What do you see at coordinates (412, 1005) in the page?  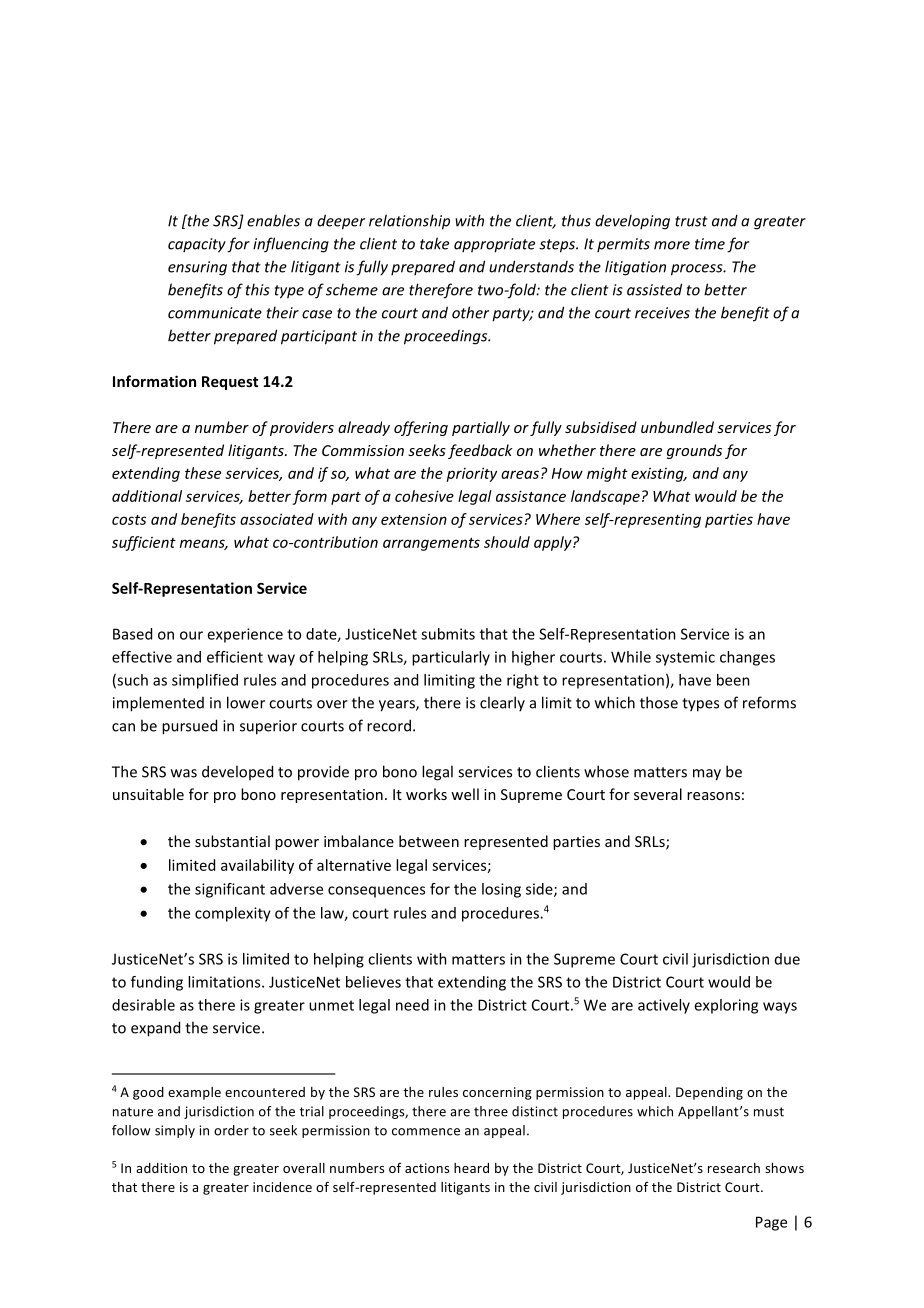 I see `need` at bounding box center [412, 1005].
